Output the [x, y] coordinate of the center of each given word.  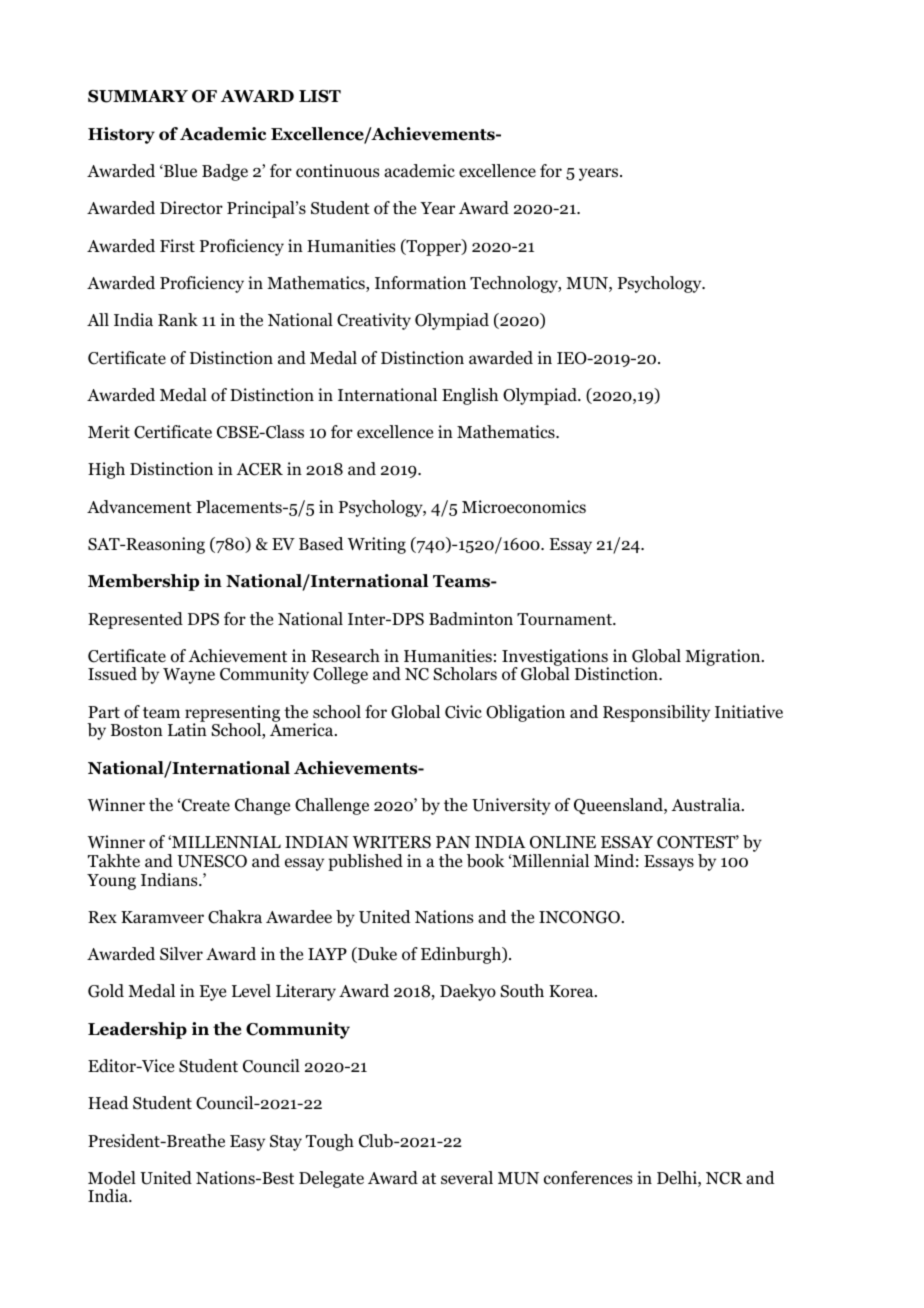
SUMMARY [138, 96]
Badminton [471, 619]
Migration [724, 657]
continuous [337, 171]
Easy [247, 1143]
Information [420, 283]
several [467, 1177]
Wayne [189, 676]
